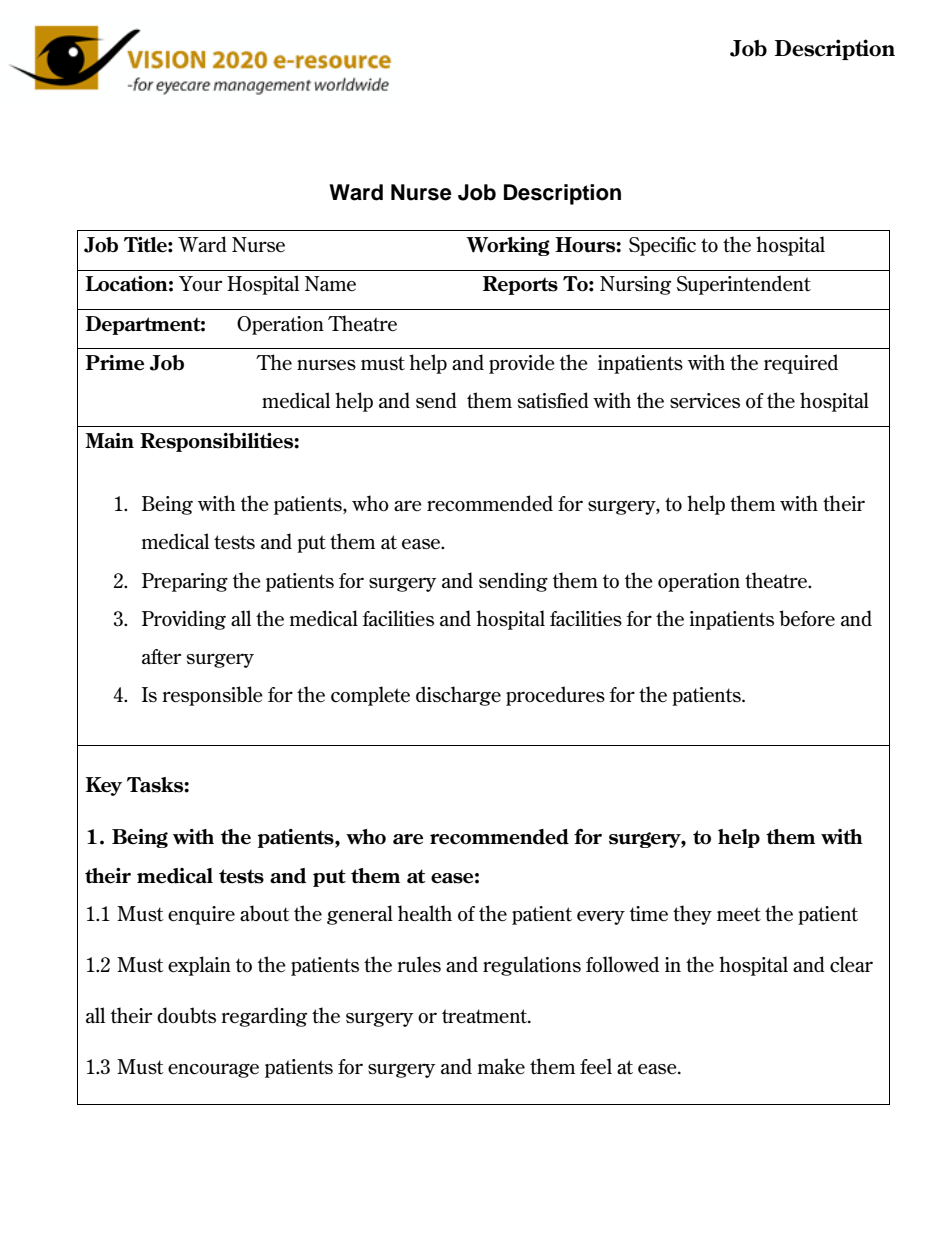 The width and height of the screenshot is (952, 1233). Describe the element at coordinates (705, 401) in the screenshot. I see `services` at that location.
